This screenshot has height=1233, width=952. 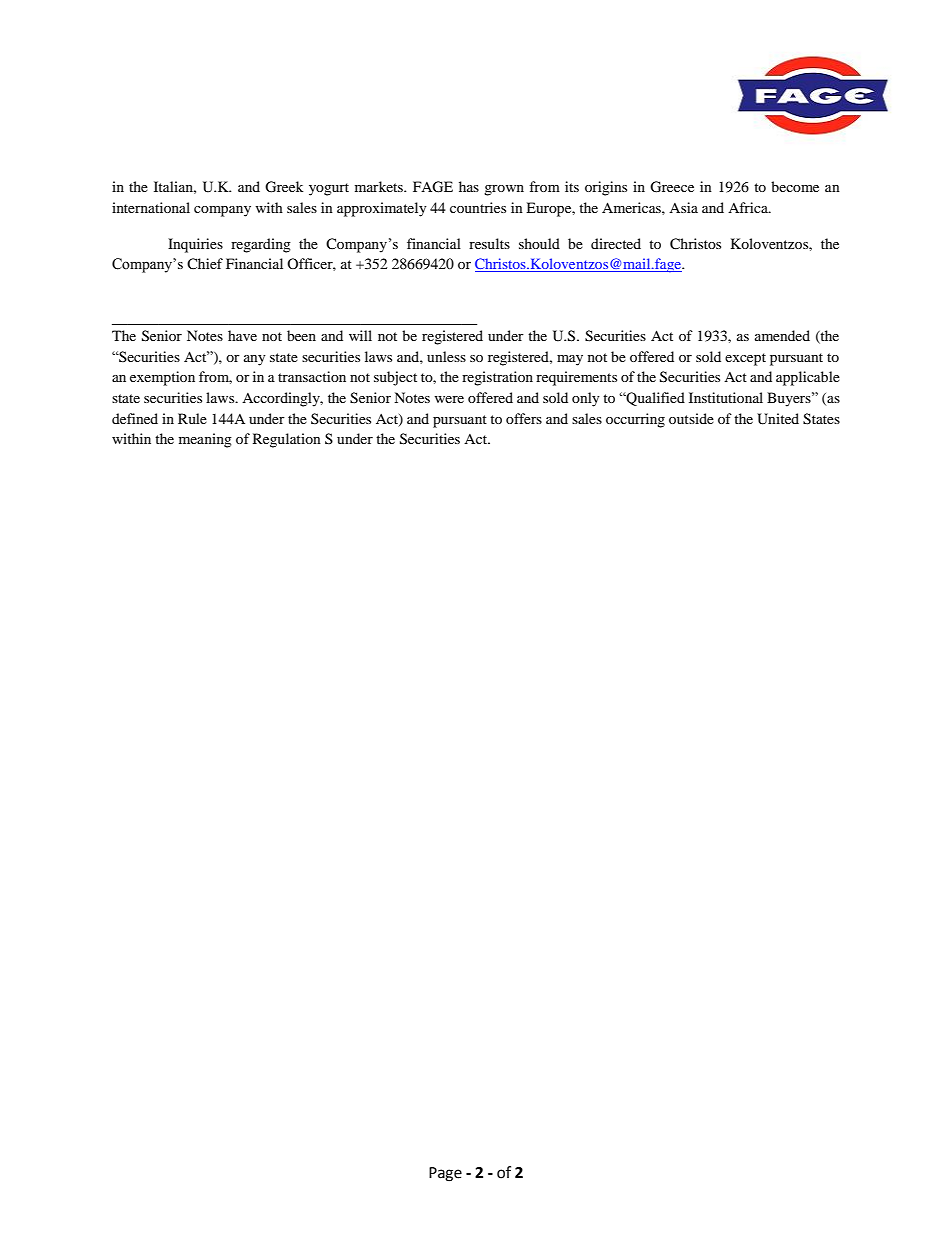 I want to click on occurring, so click(x=635, y=420).
